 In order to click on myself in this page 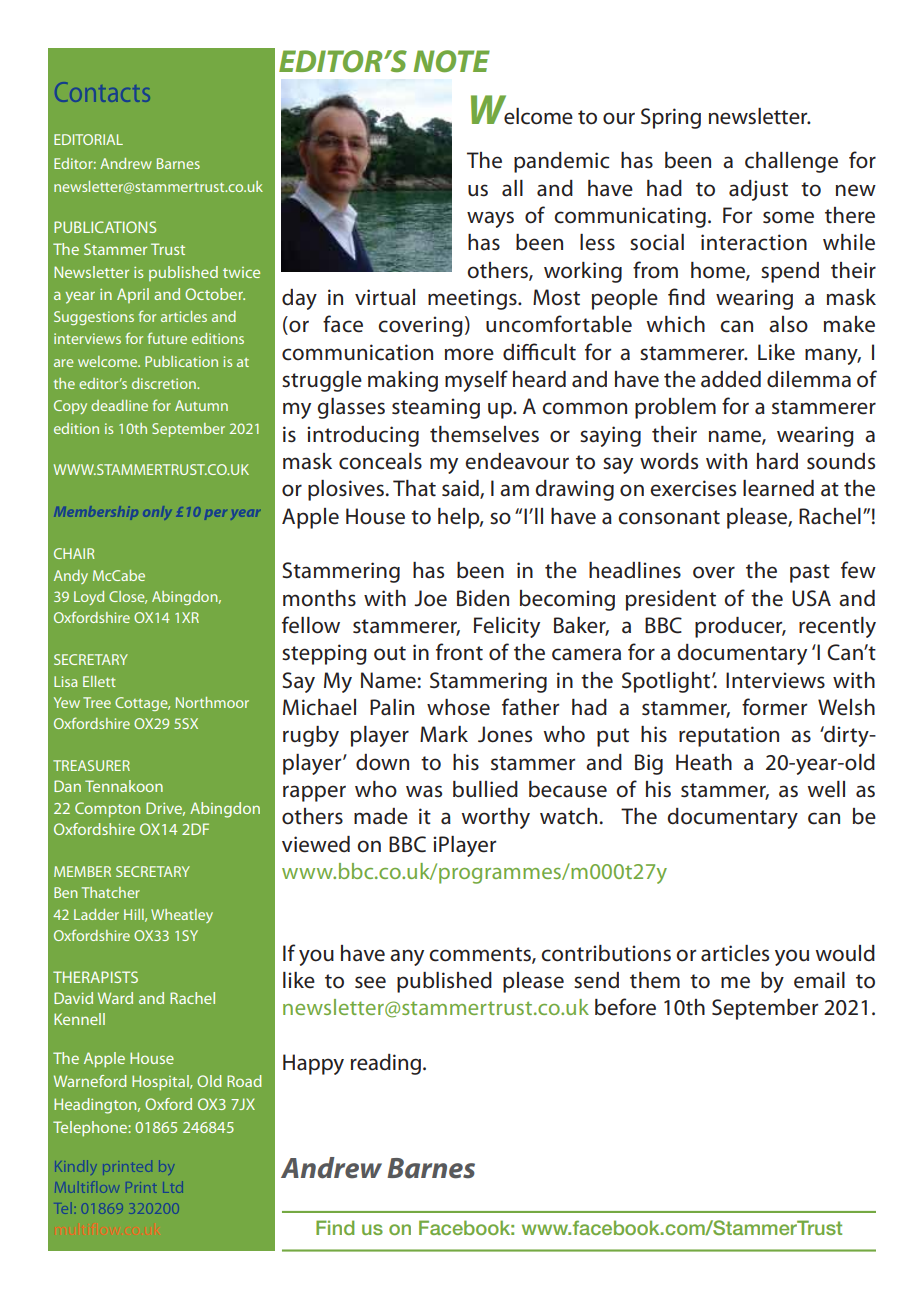, I will do `click(476, 381)`.
